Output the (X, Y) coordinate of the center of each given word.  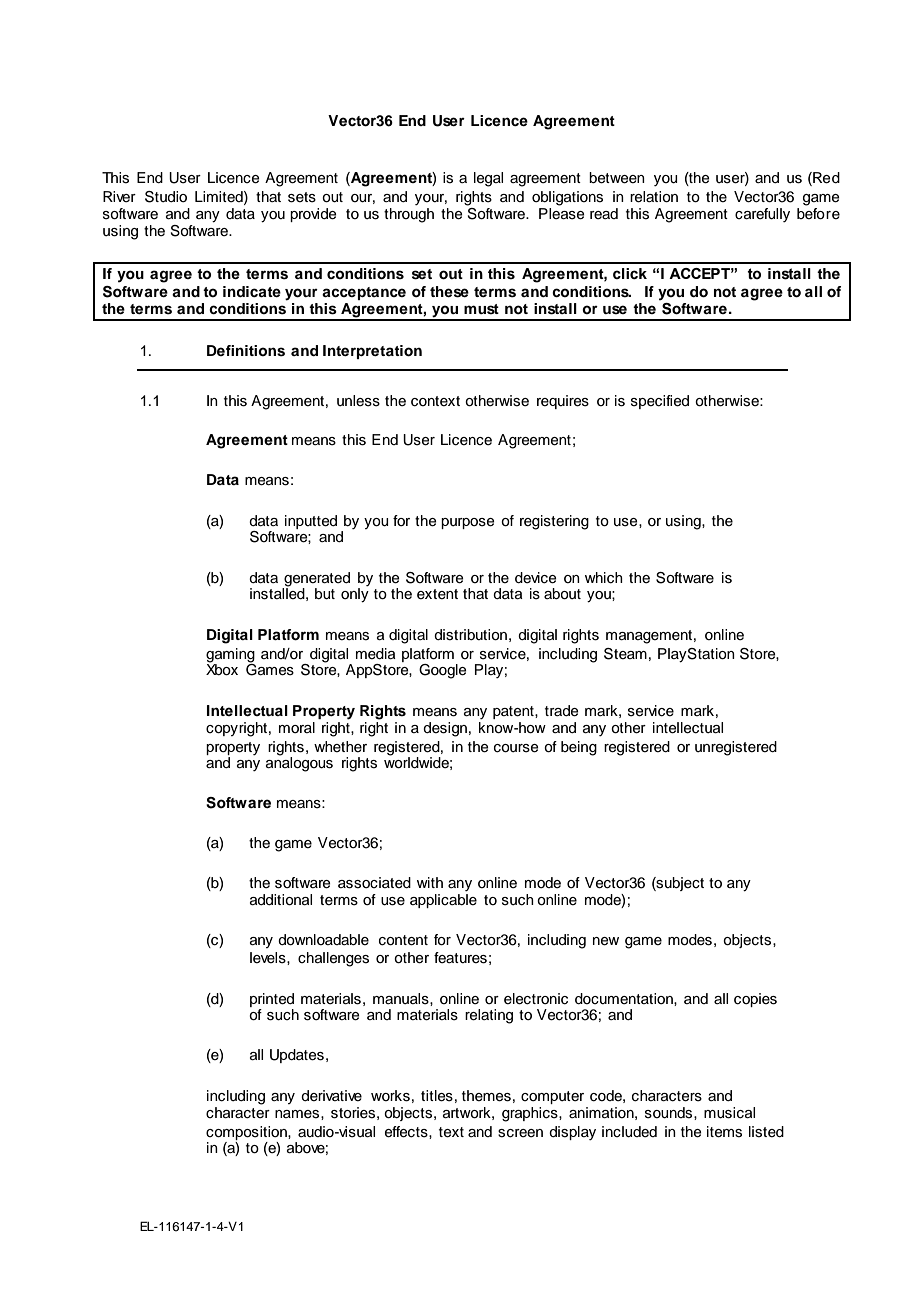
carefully (762, 215)
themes (486, 1096)
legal (488, 179)
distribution (470, 635)
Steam (625, 654)
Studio (166, 197)
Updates (297, 1056)
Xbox (222, 669)
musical (729, 1113)
